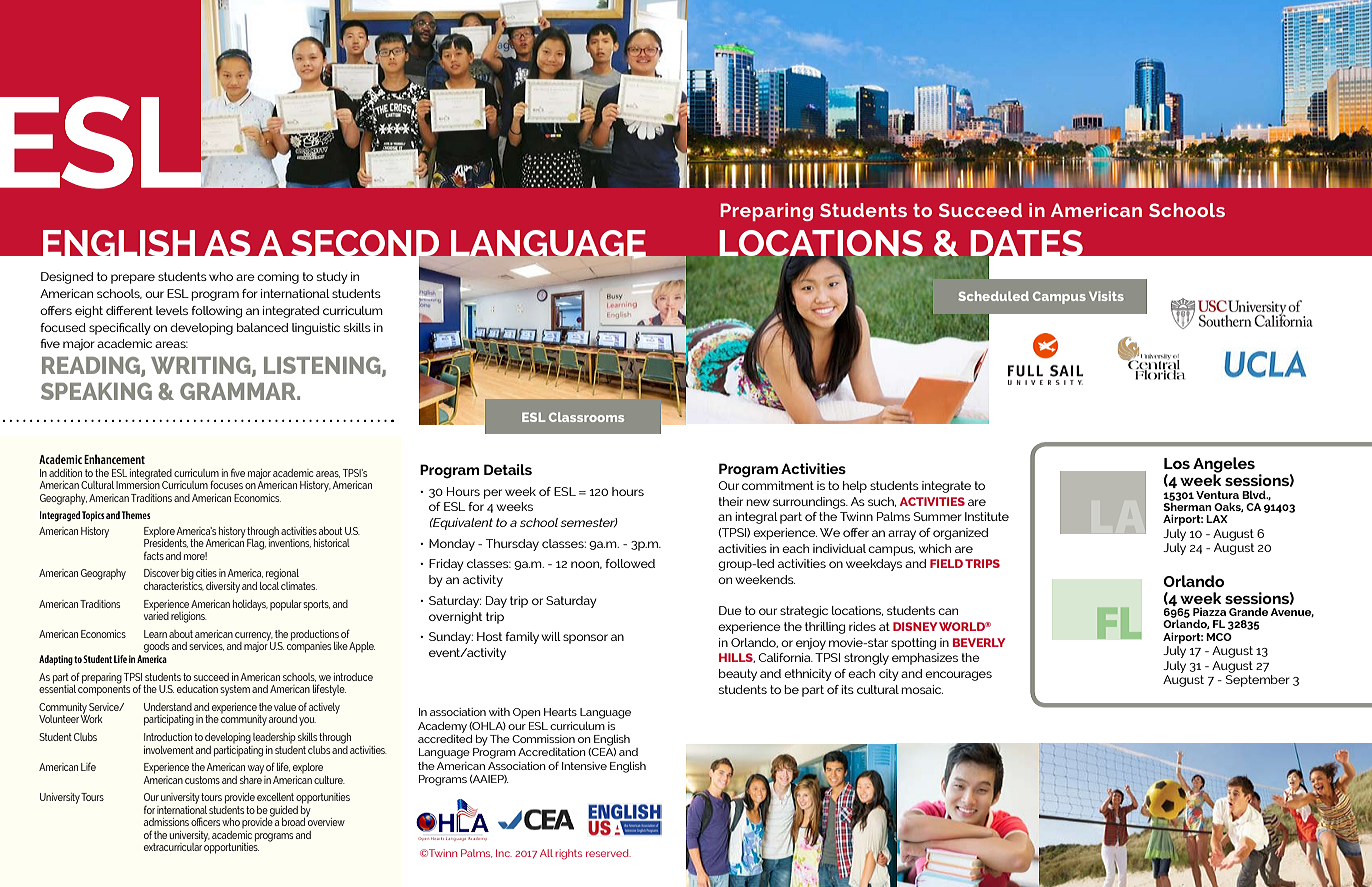  Describe the element at coordinates (1177, 463) in the screenshot. I see `Los` at that location.
